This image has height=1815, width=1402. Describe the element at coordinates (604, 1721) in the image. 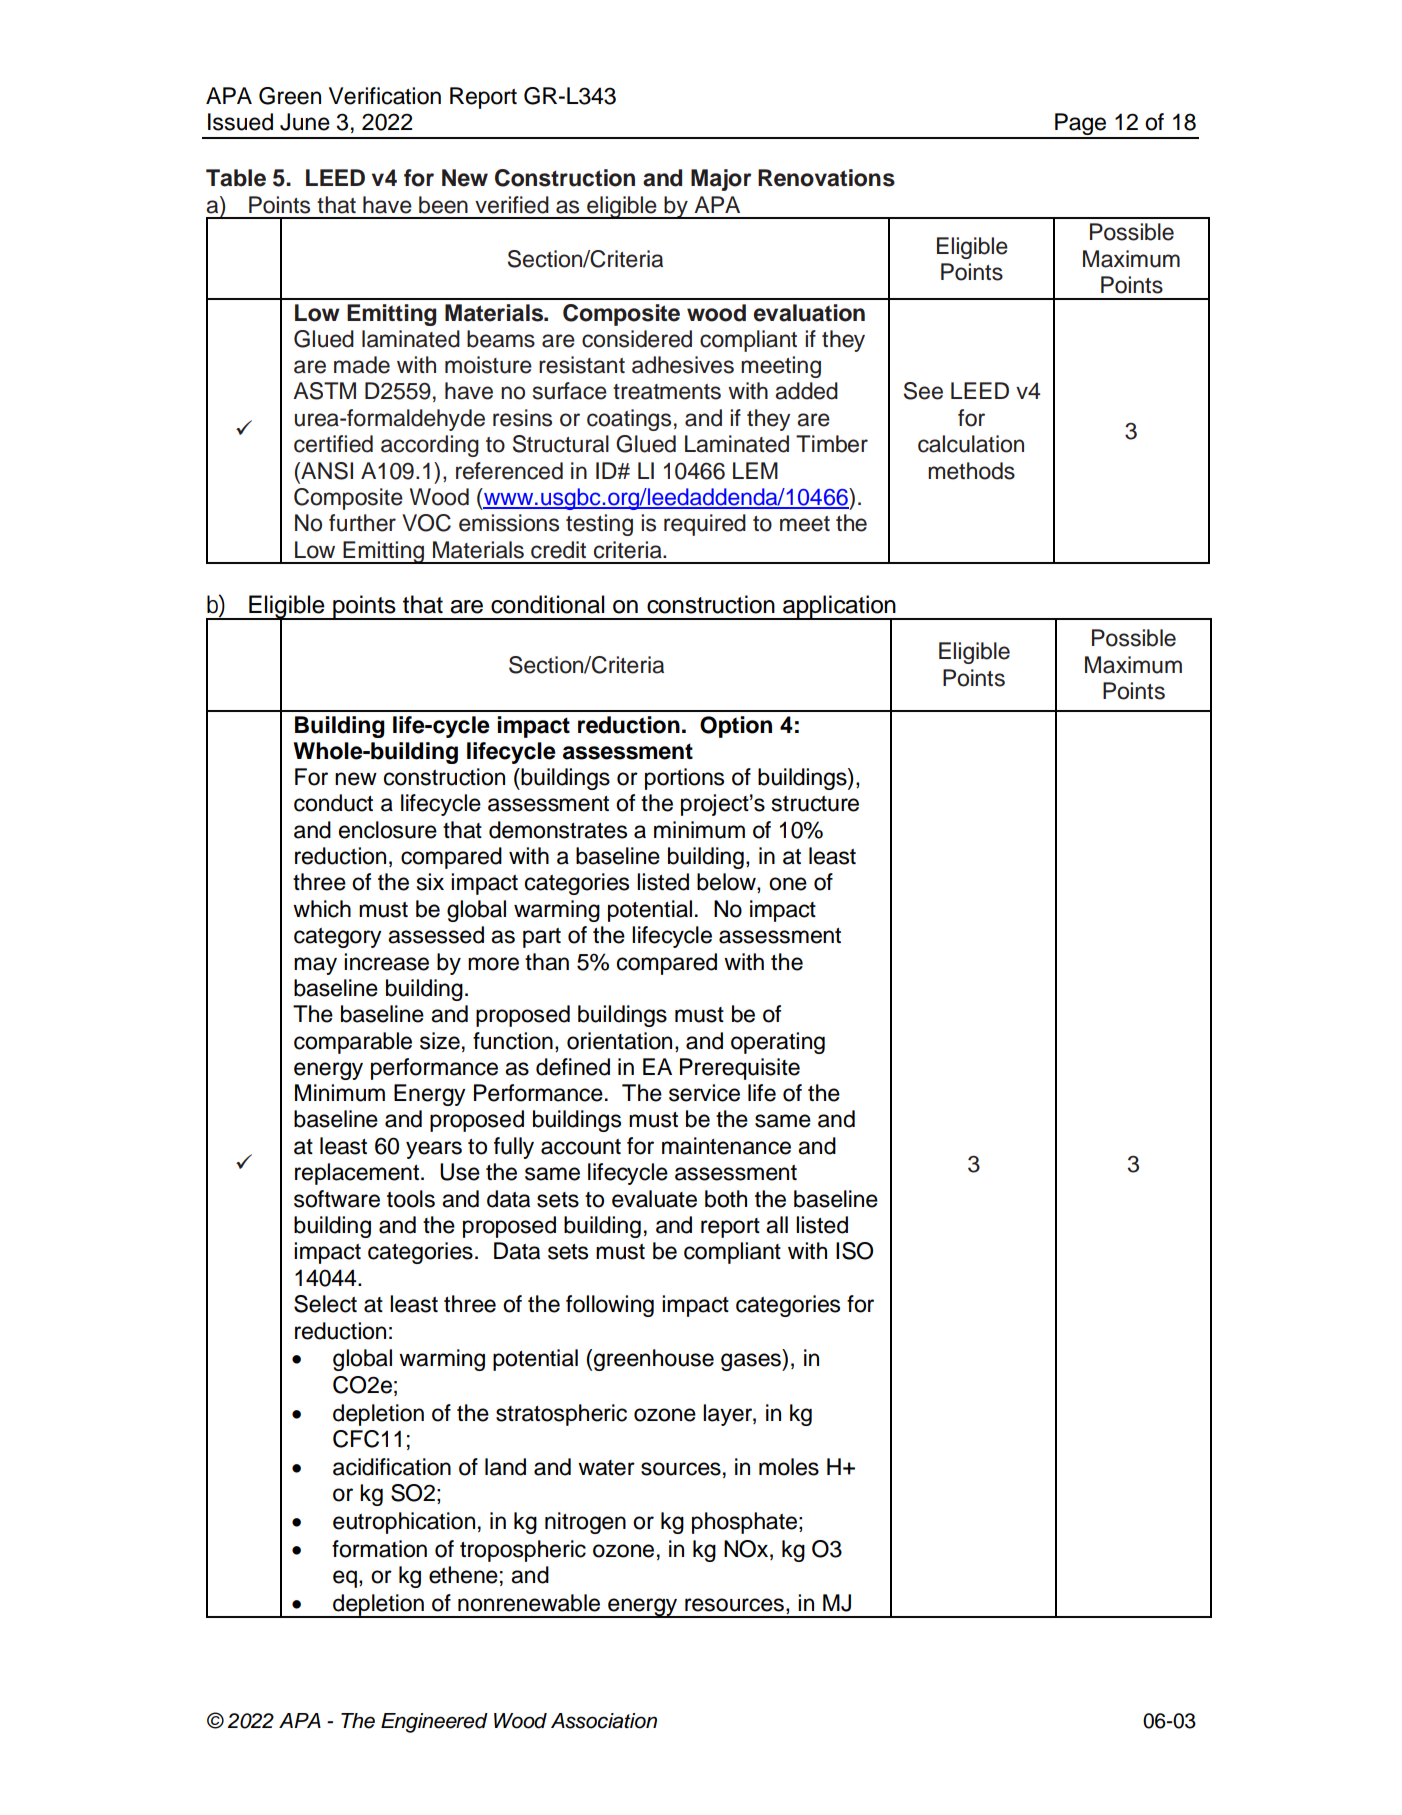

I see `Association` at that location.
